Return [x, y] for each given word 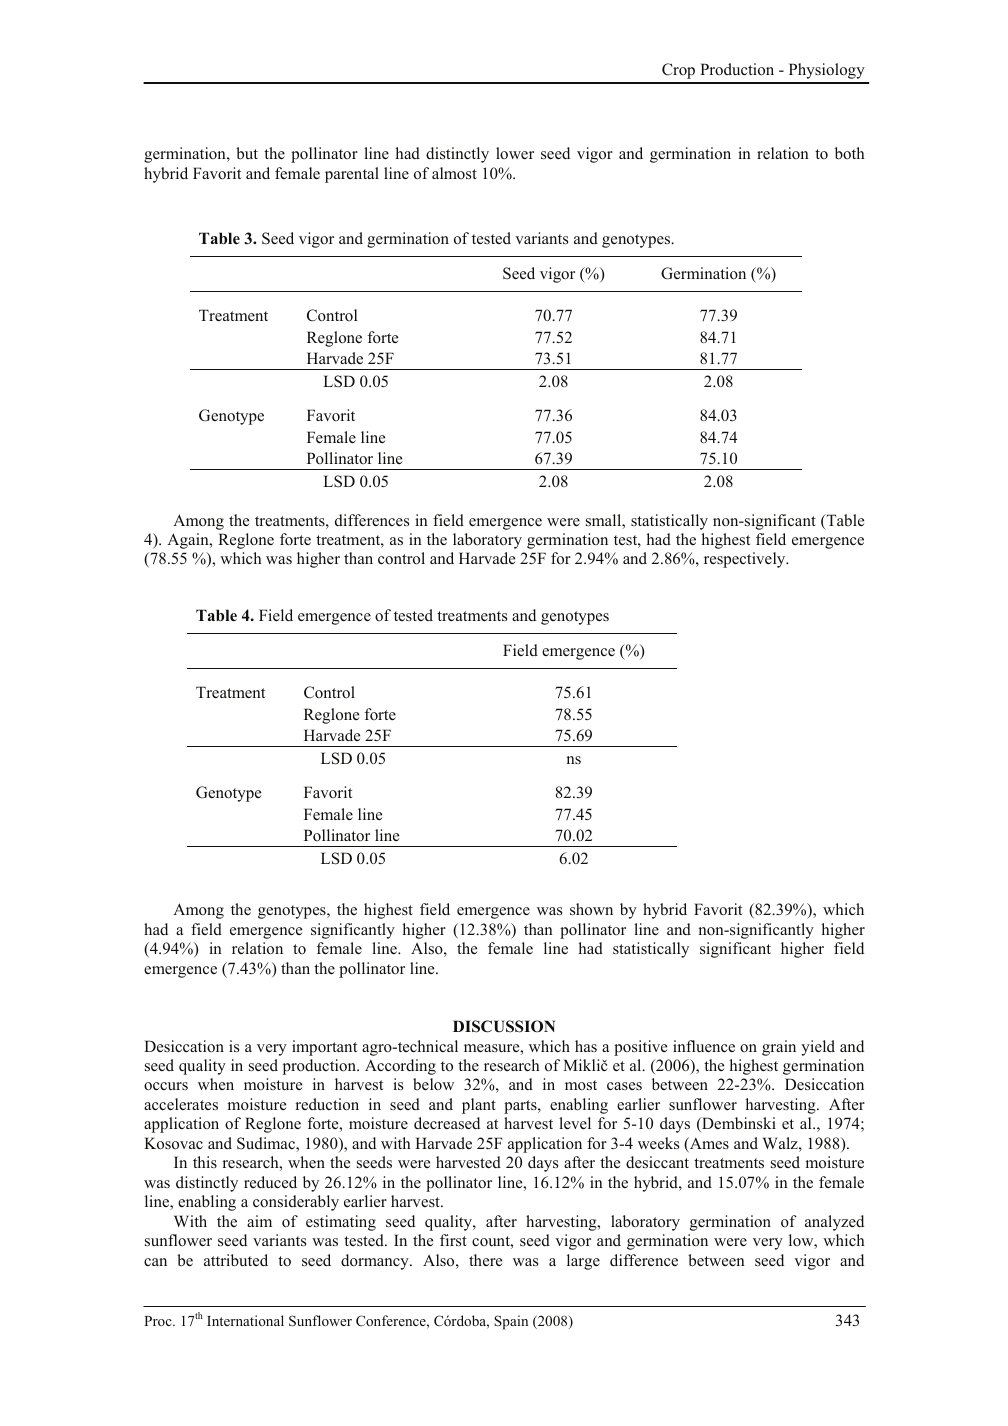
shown [591, 909]
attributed [236, 1260]
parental [352, 175]
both [849, 153]
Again [189, 541]
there [485, 1260]
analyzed [834, 1223]
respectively [746, 560]
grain [779, 1048]
